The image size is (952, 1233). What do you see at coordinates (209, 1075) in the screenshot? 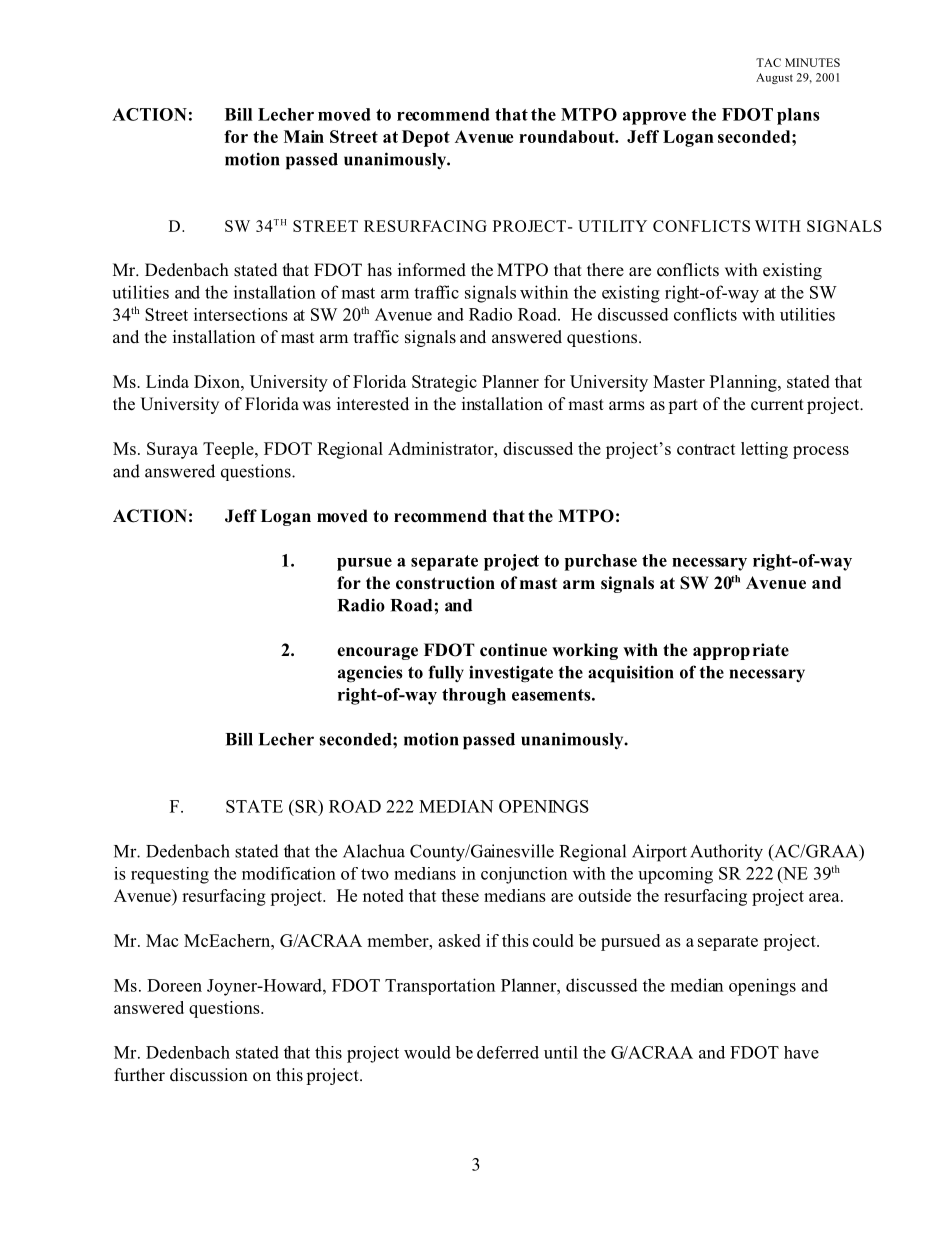
I see `discussion` at bounding box center [209, 1075].
